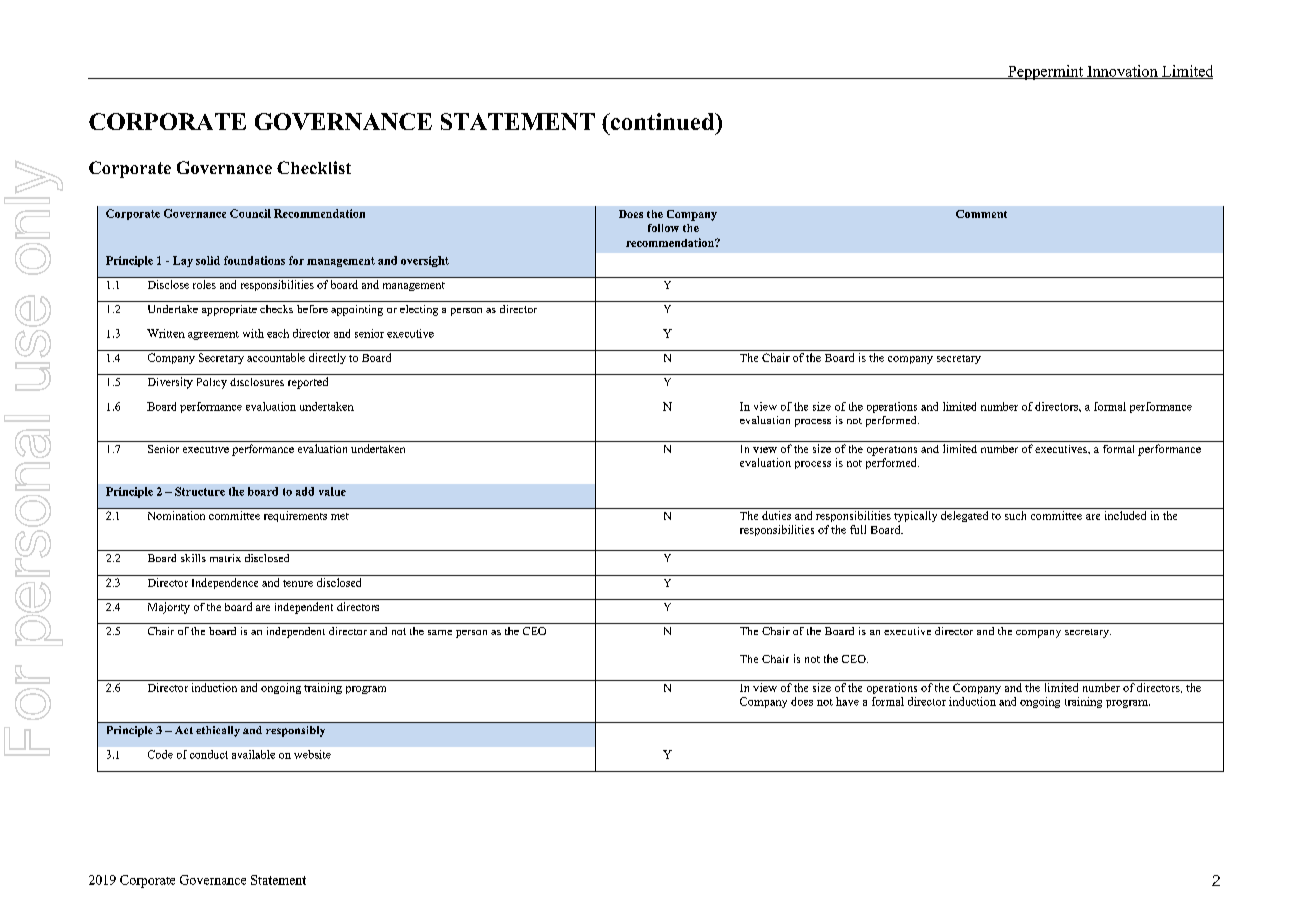 This screenshot has width=1308, height=924. What do you see at coordinates (662, 121) in the screenshot?
I see `continued` at bounding box center [662, 121].
